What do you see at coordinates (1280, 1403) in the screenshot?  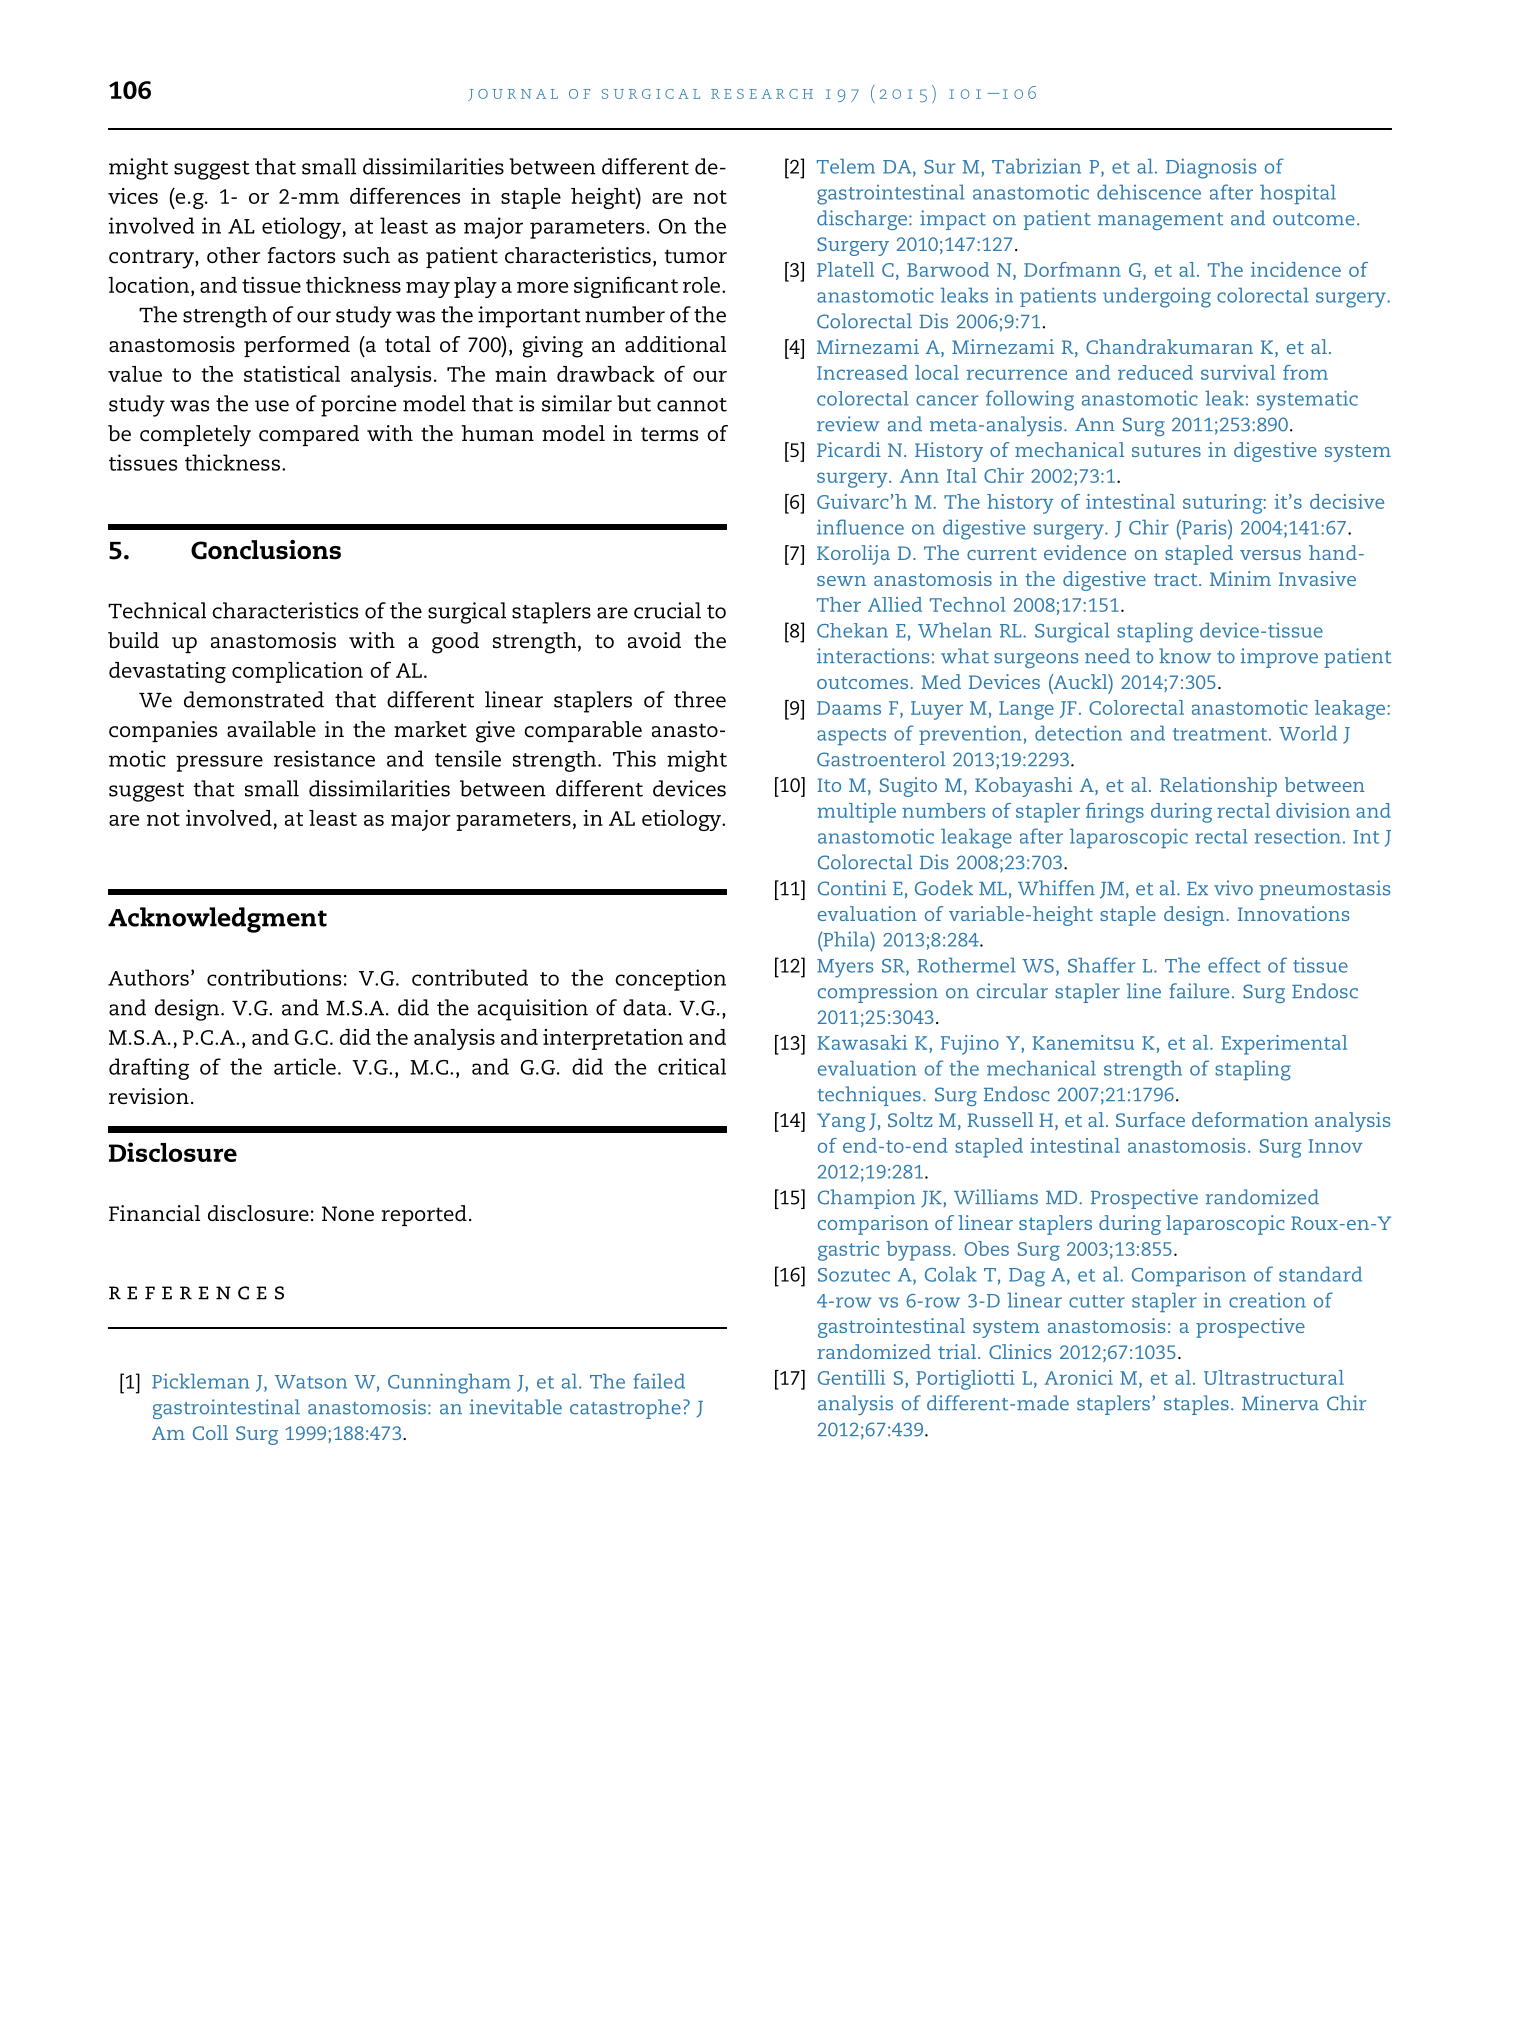 I see `Minerva` at bounding box center [1280, 1403].
